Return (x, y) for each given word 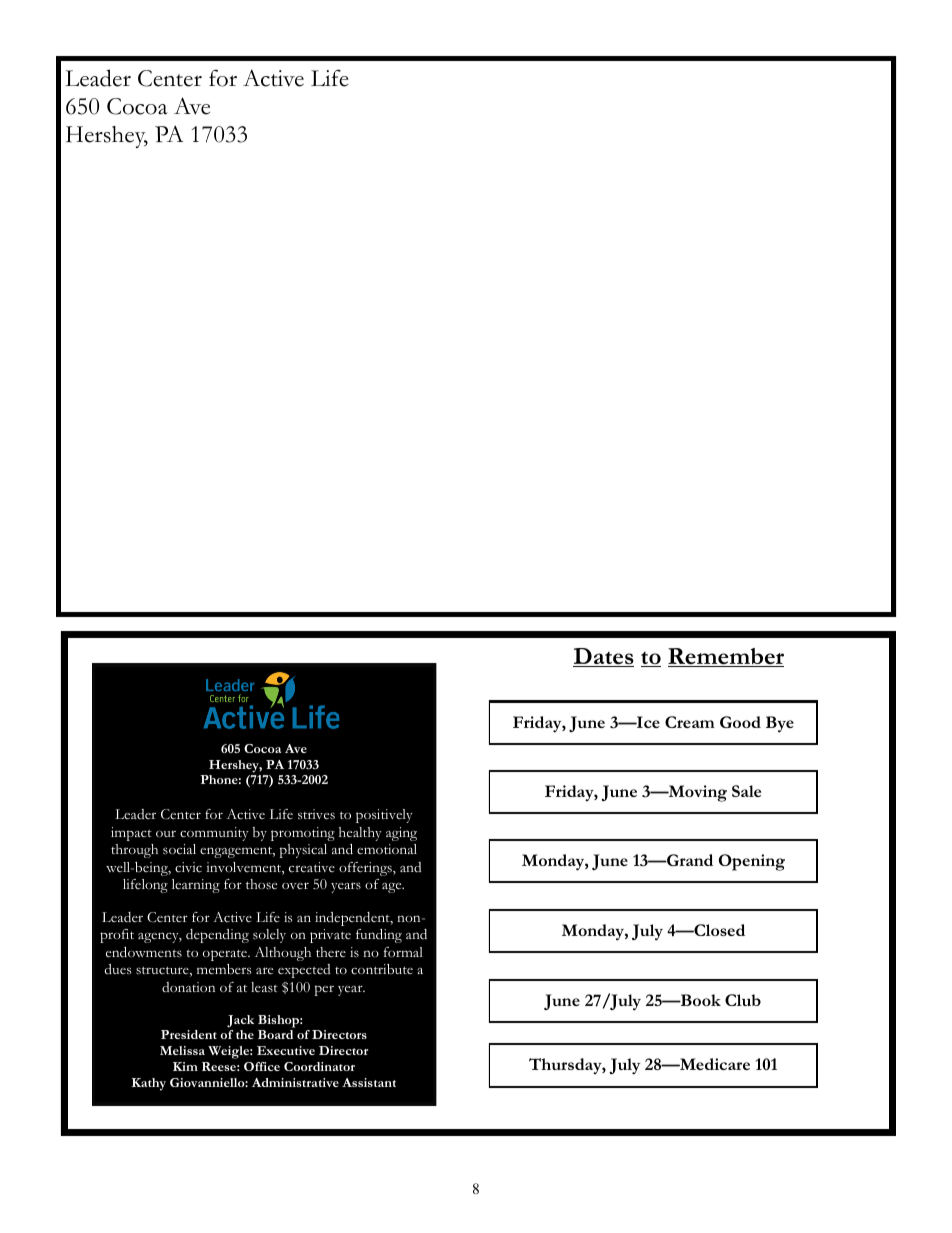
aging (401, 834)
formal (403, 952)
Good (740, 722)
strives (316, 814)
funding (379, 936)
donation (188, 987)
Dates (603, 657)
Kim (185, 1066)
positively (384, 816)
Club (743, 1000)
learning (196, 886)
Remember (726, 657)
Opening (752, 862)
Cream (690, 722)
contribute (382, 969)
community (214, 834)
